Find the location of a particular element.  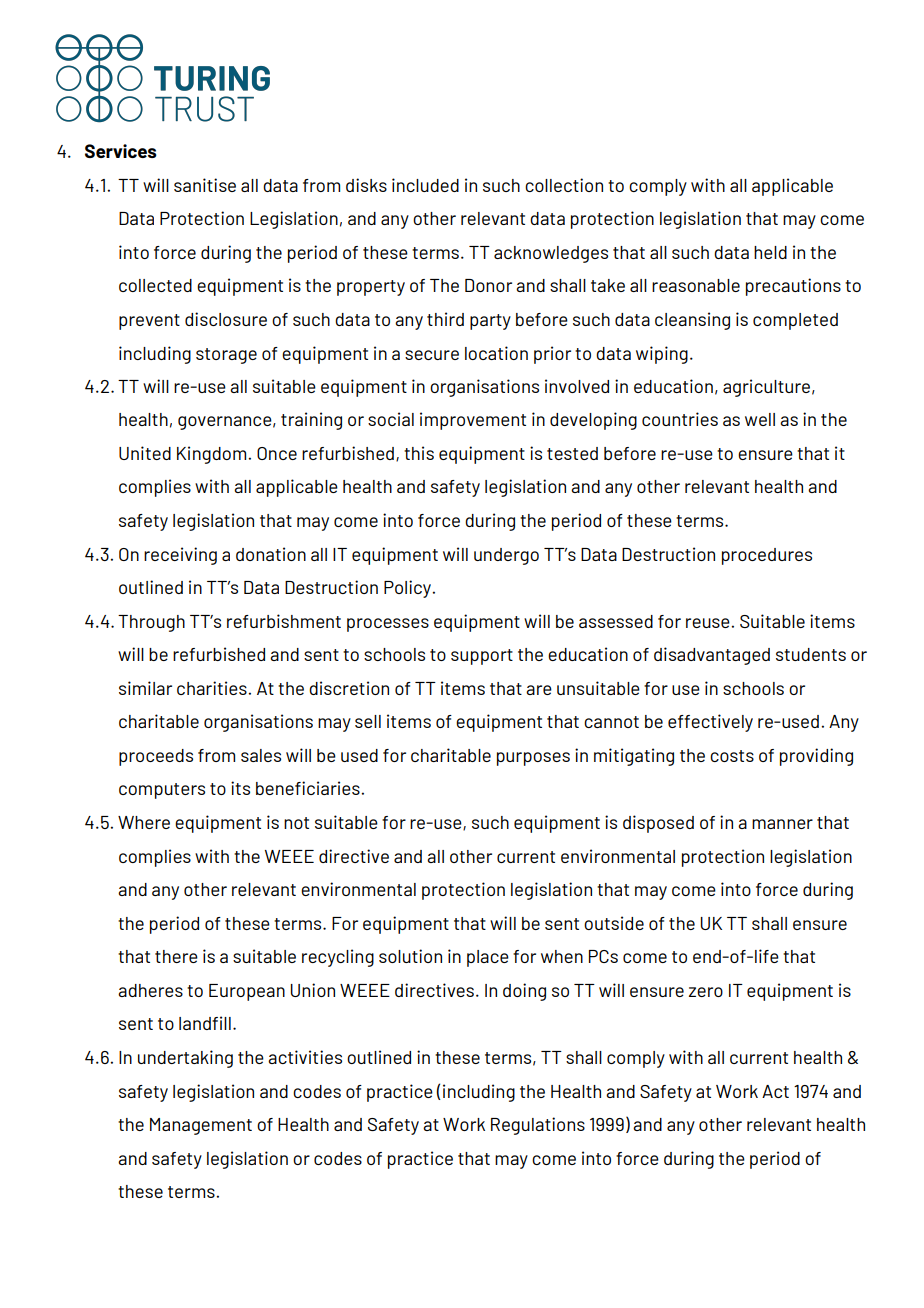

included is located at coordinates (425, 185).
